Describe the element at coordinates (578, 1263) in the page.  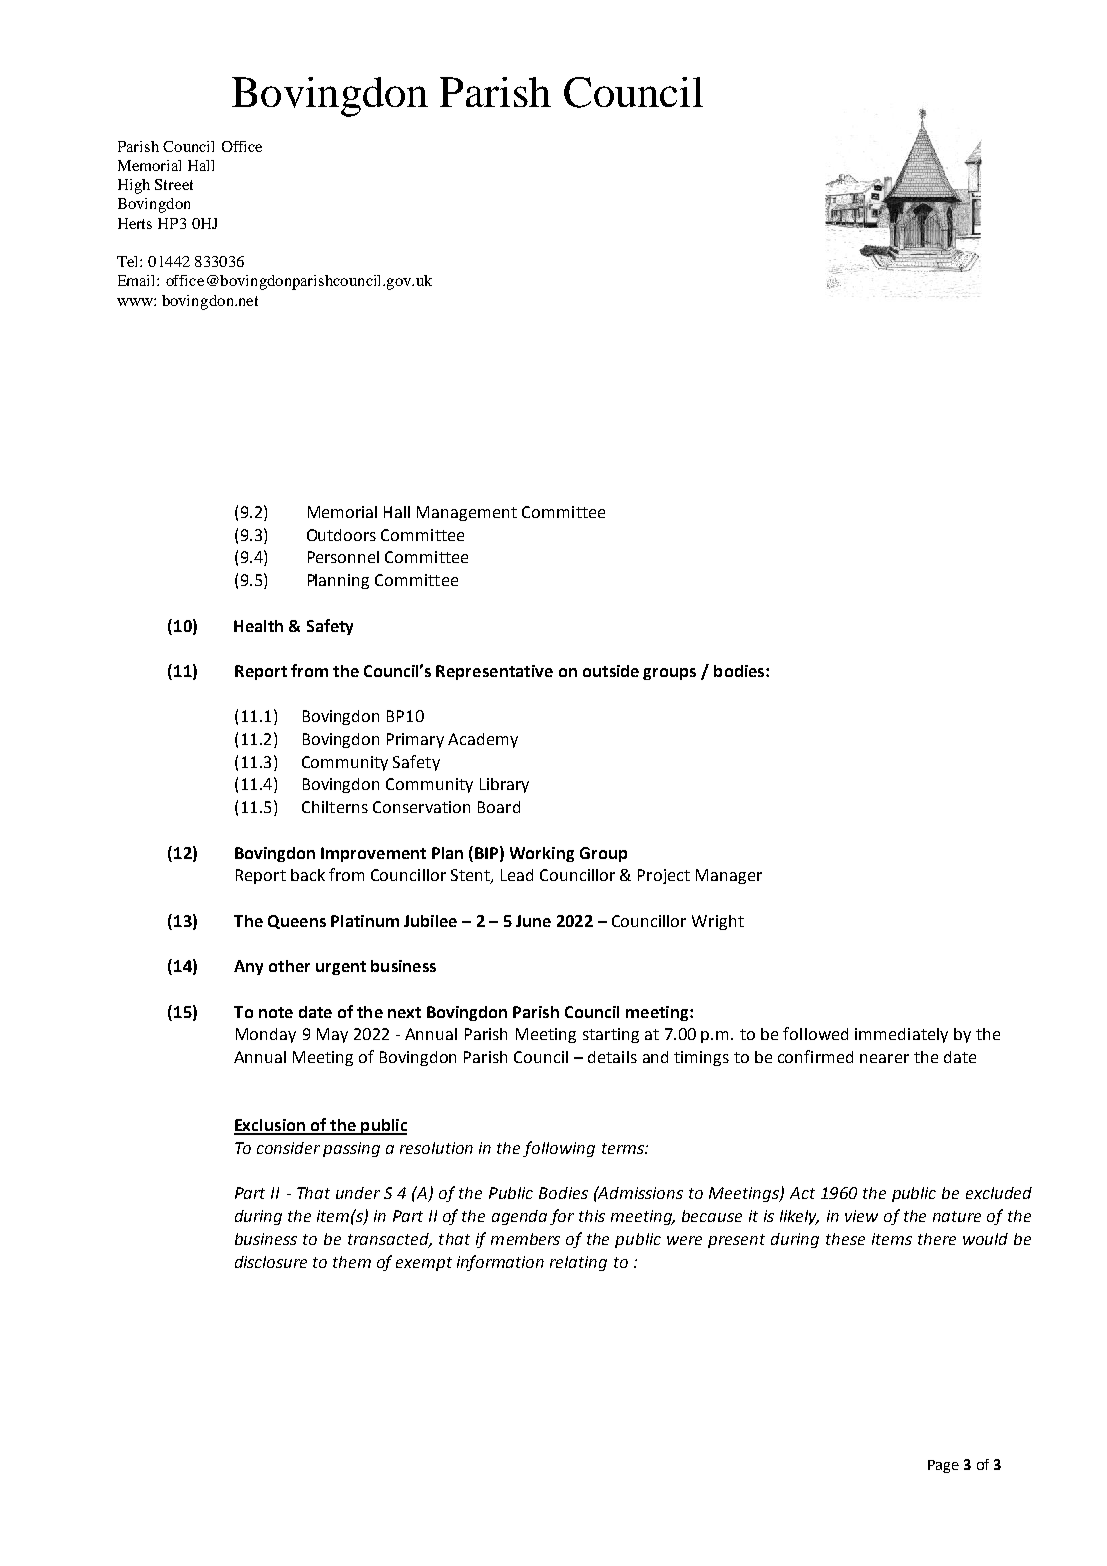
I see `relating` at that location.
